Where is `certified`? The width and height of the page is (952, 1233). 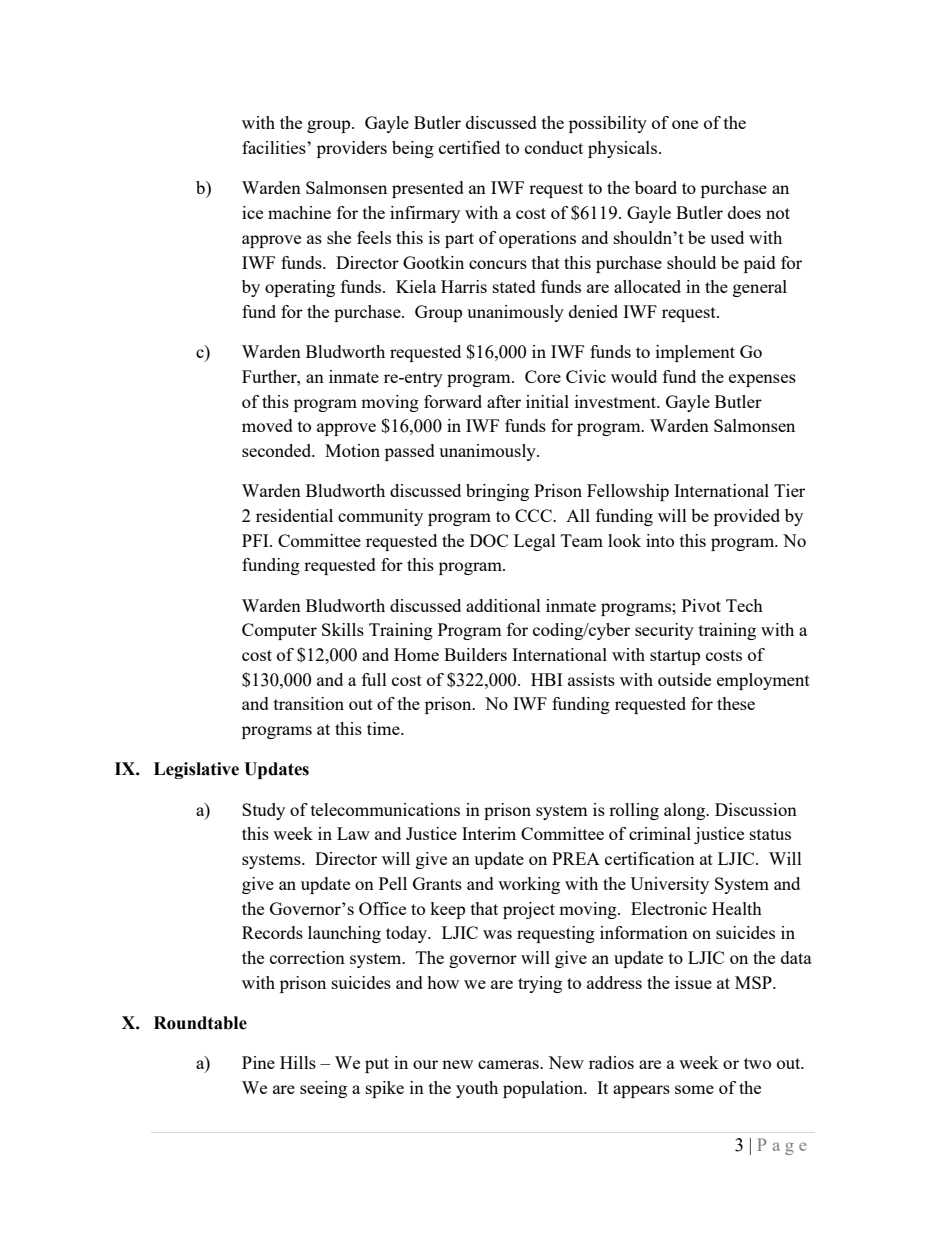
certified is located at coordinates (469, 147).
